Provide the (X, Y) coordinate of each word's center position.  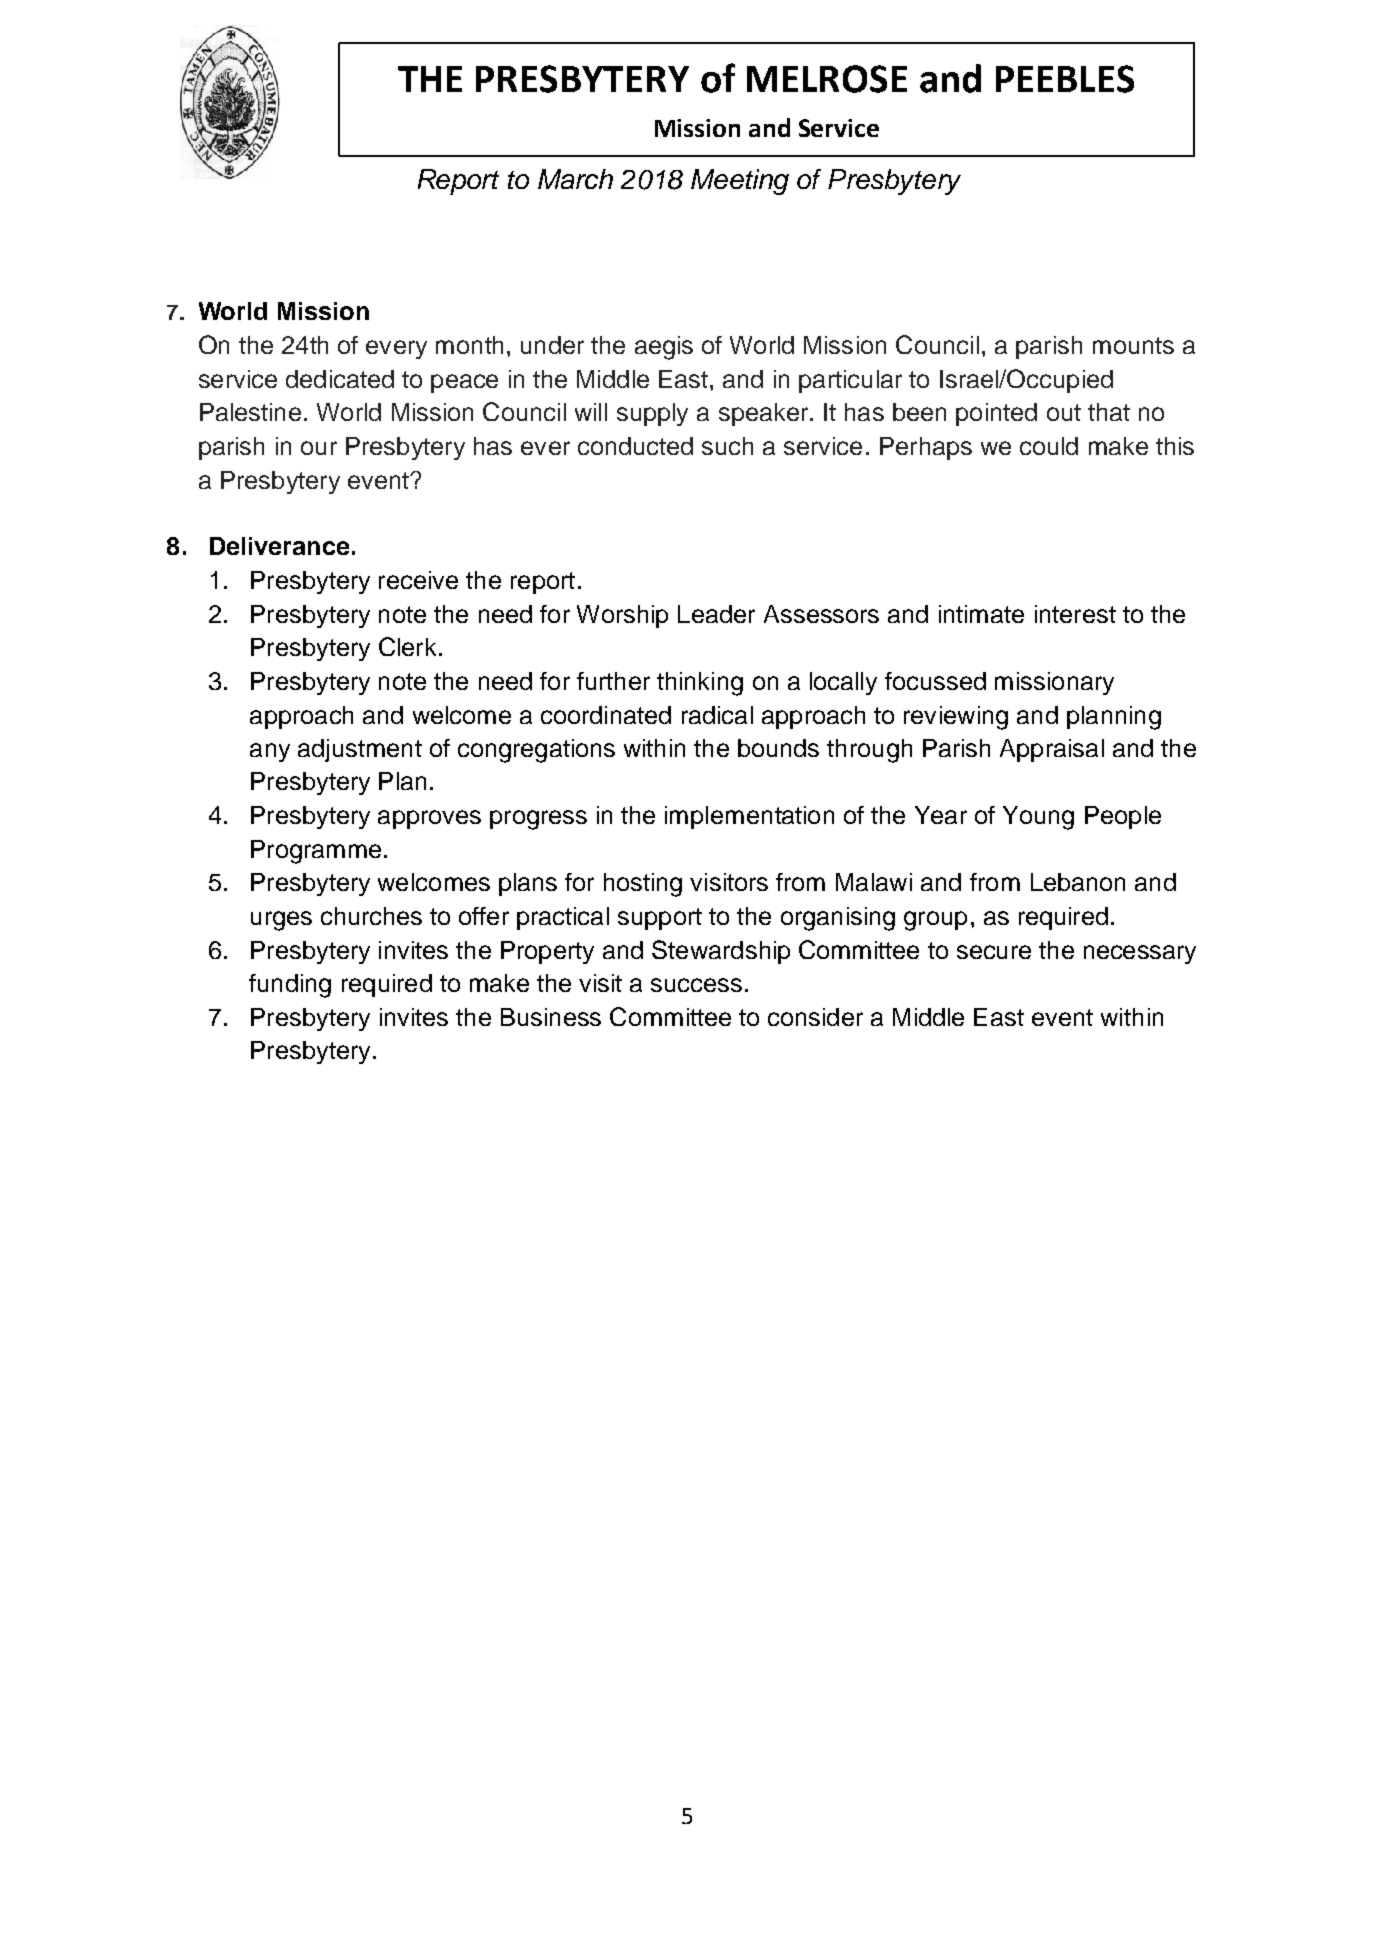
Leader (716, 614)
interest (1075, 614)
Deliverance (279, 546)
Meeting (740, 182)
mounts (1133, 345)
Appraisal (1052, 750)
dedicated (340, 379)
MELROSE (827, 79)
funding (290, 986)
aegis (664, 348)
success (696, 985)
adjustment (360, 750)
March (575, 179)
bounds (778, 748)
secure (994, 952)
